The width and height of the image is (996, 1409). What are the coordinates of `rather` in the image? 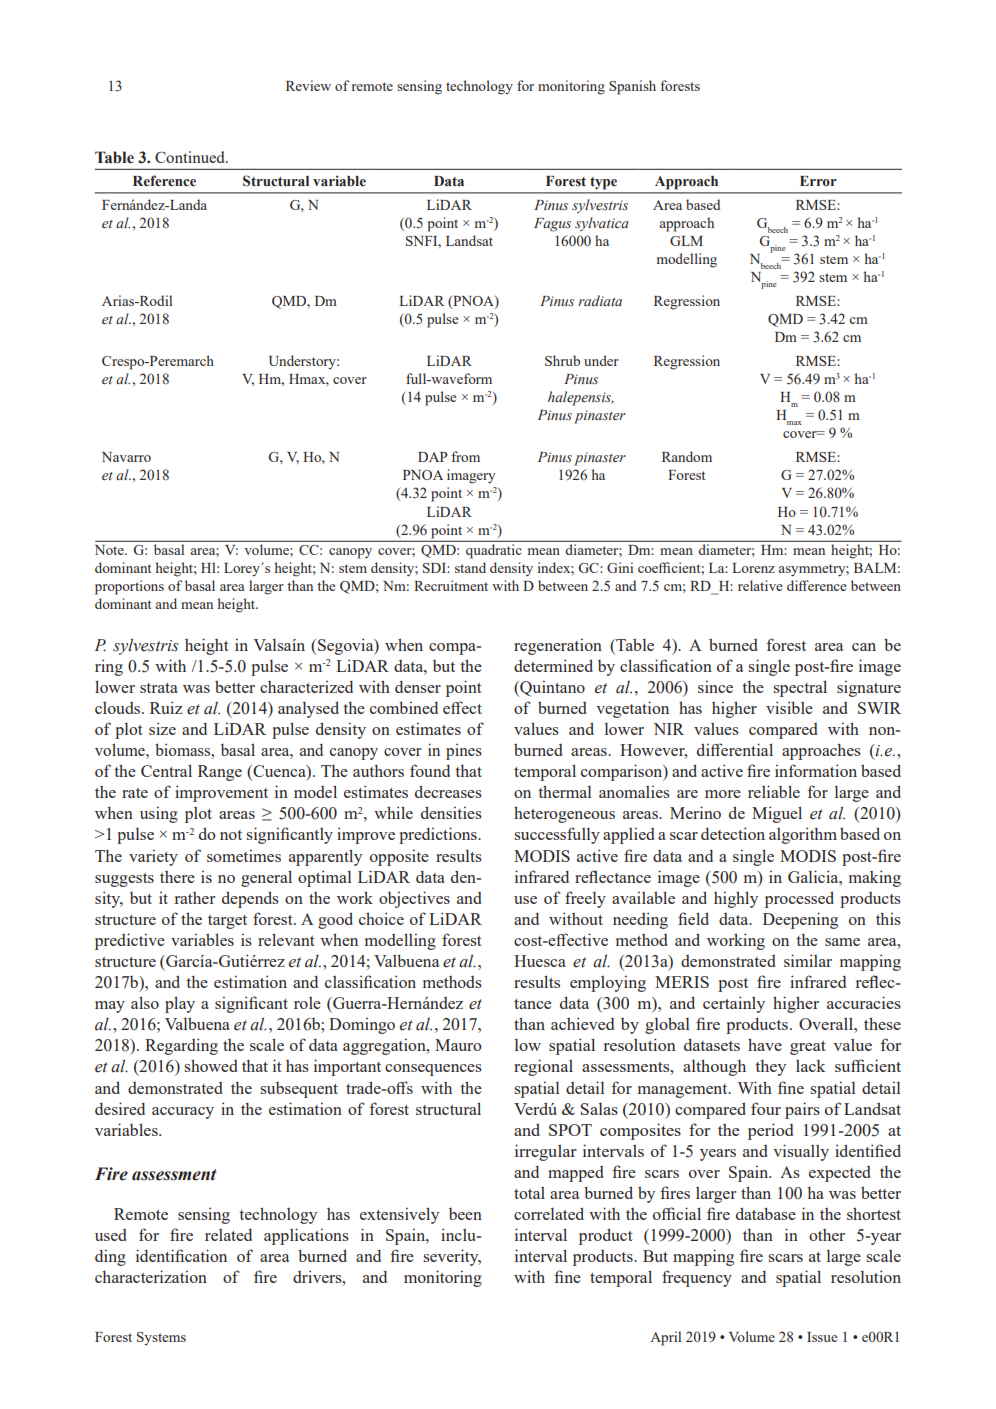 It's located at (195, 898).
